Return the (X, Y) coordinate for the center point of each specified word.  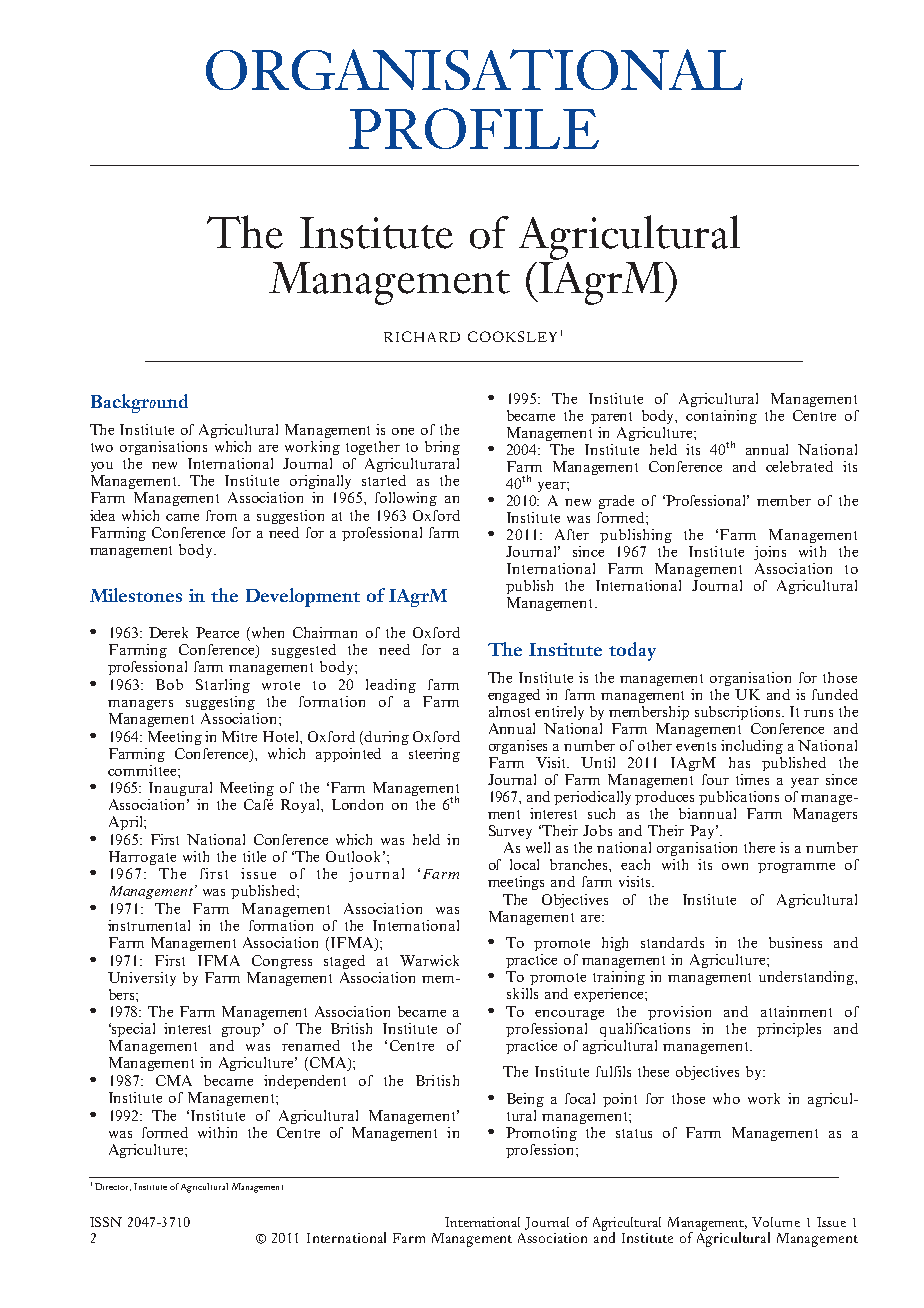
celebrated (799, 466)
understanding (807, 978)
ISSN (106, 1222)
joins (770, 553)
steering (434, 755)
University (142, 979)
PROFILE (474, 128)
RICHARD (422, 336)
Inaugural (180, 789)
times (752, 779)
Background (139, 403)
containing (721, 417)
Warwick (429, 960)
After (572, 534)
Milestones (136, 595)
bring (442, 448)
